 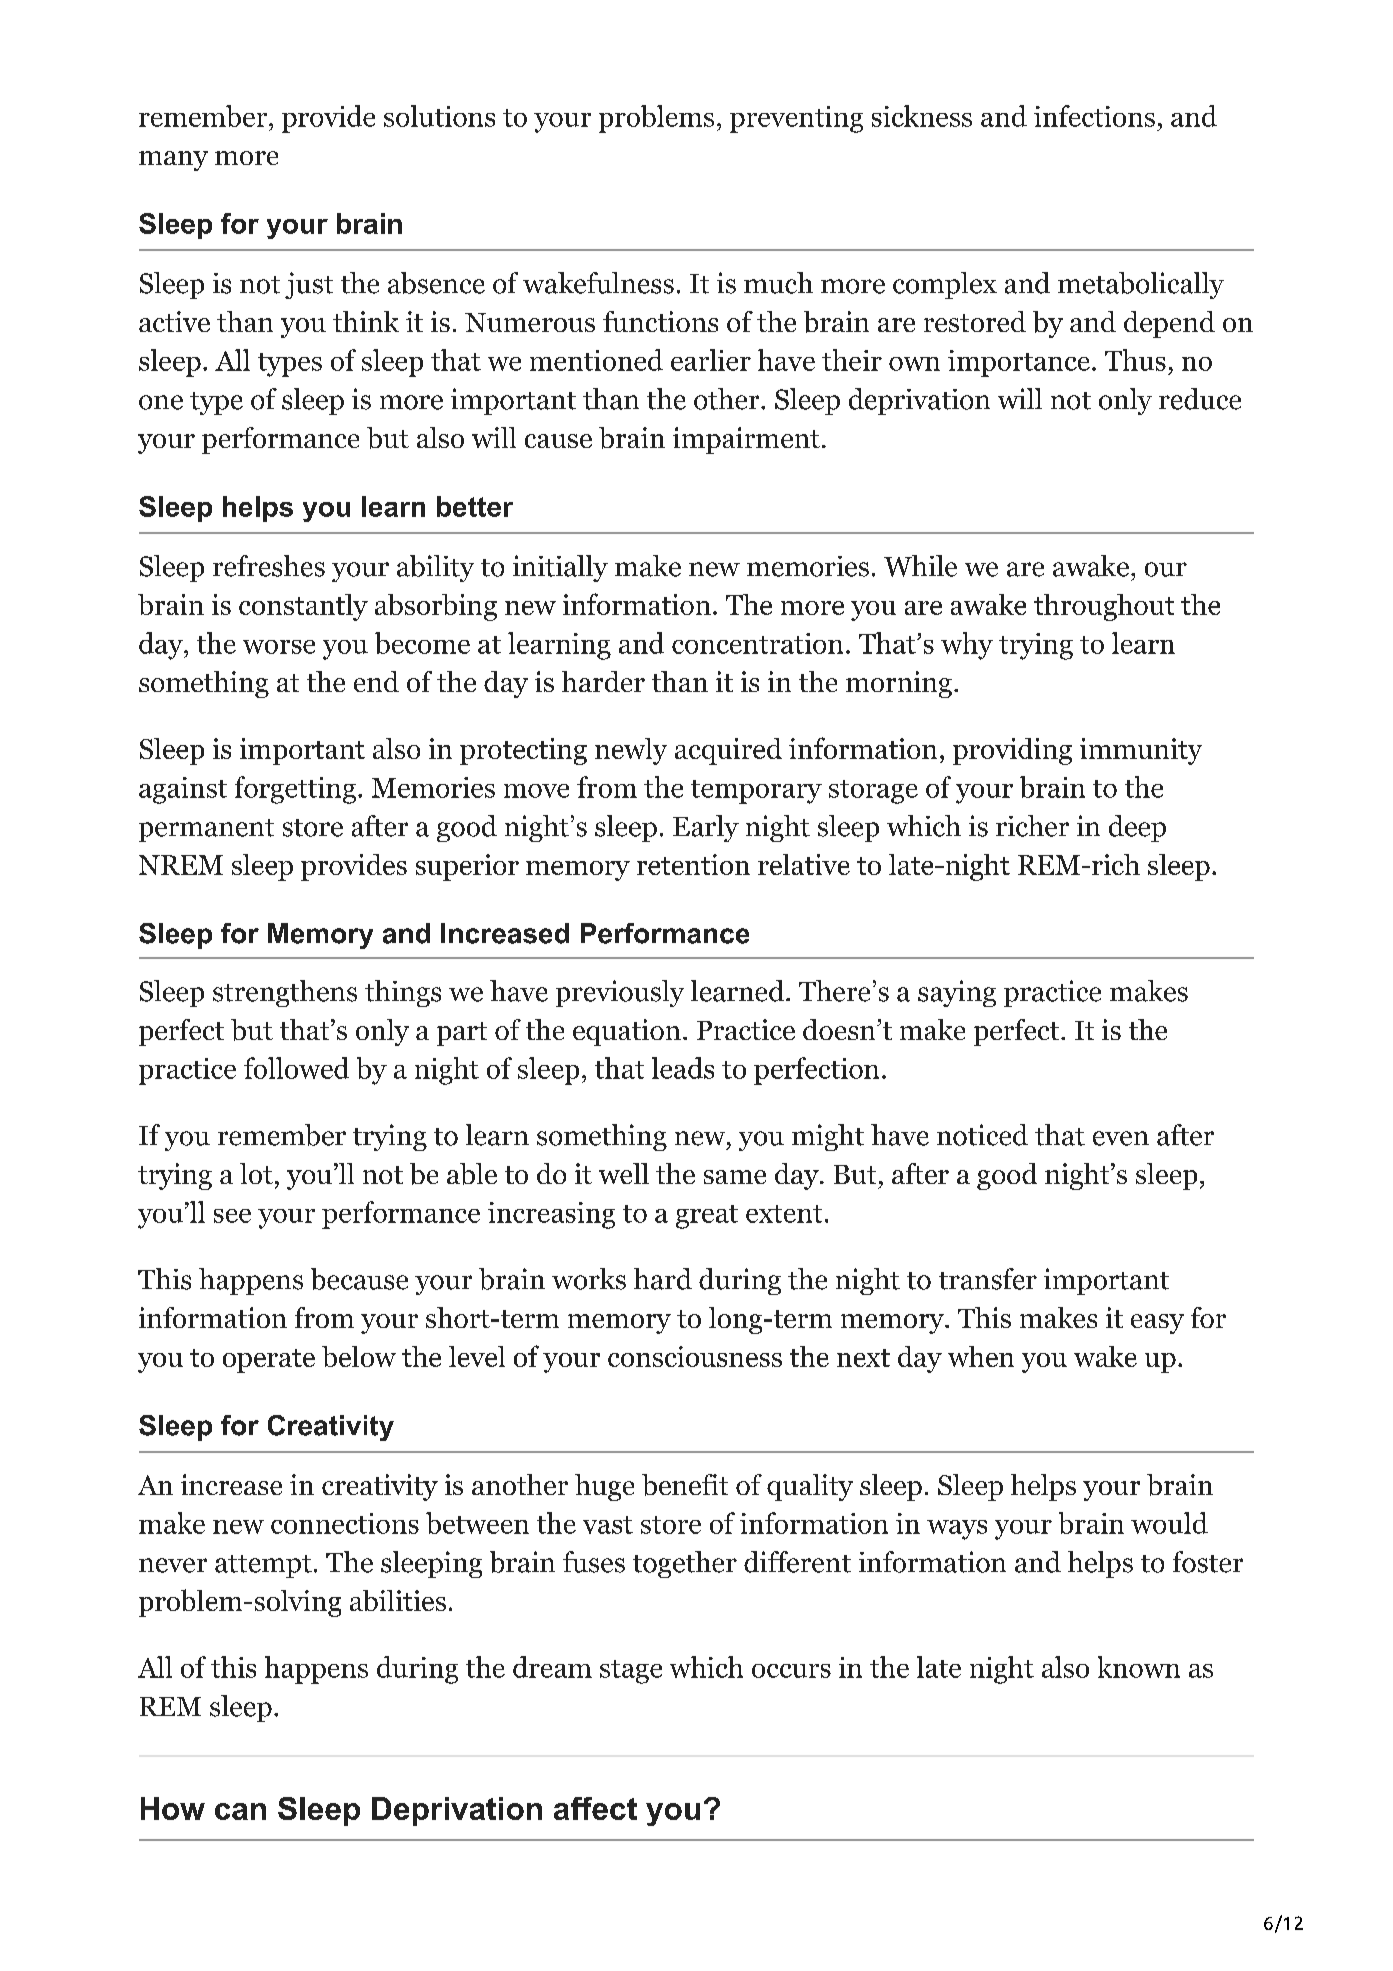 I want to click on infections, so click(x=1094, y=116).
